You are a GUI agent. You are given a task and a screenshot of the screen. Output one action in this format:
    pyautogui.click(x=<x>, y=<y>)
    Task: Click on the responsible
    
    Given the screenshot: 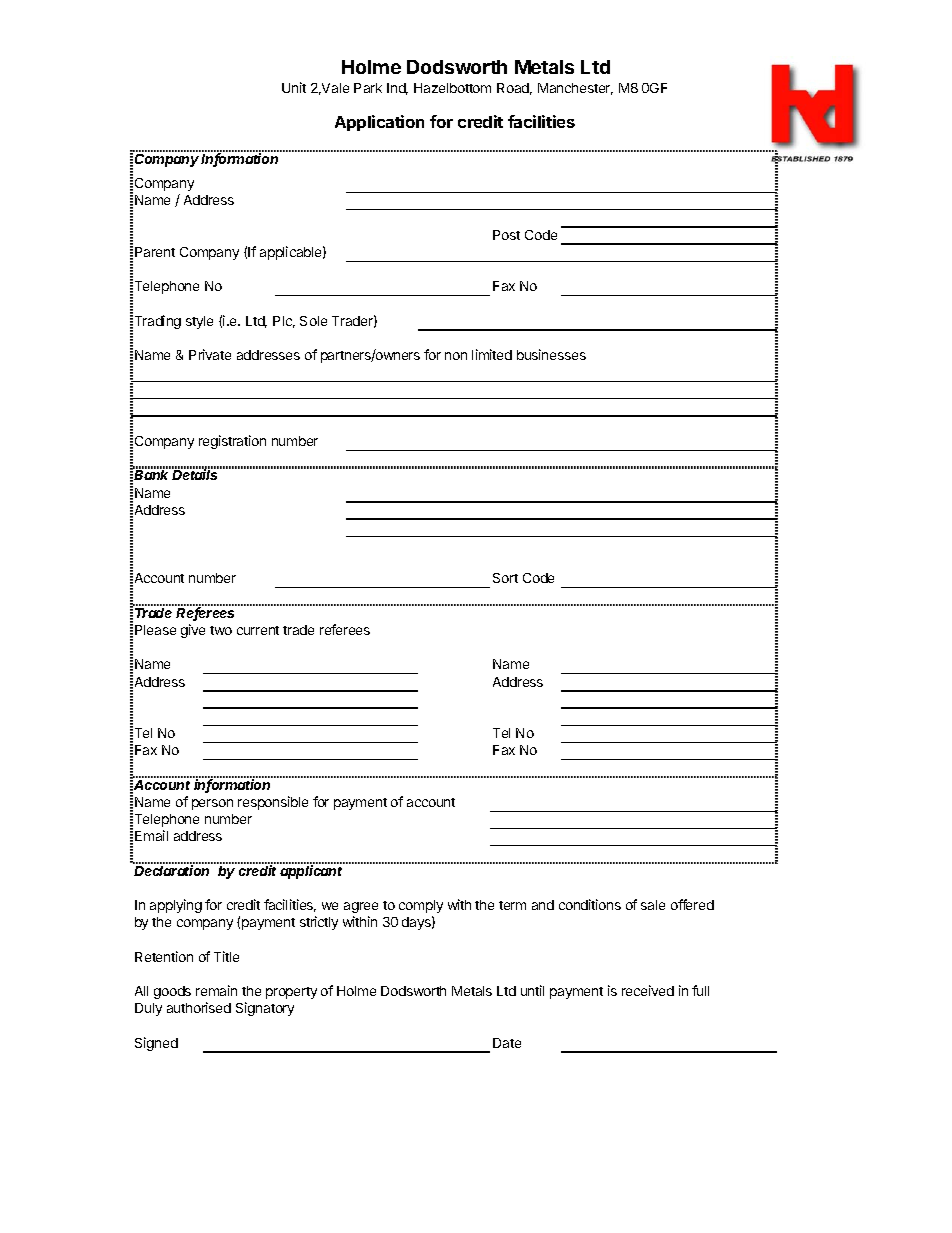 What is the action you would take?
    pyautogui.click(x=273, y=803)
